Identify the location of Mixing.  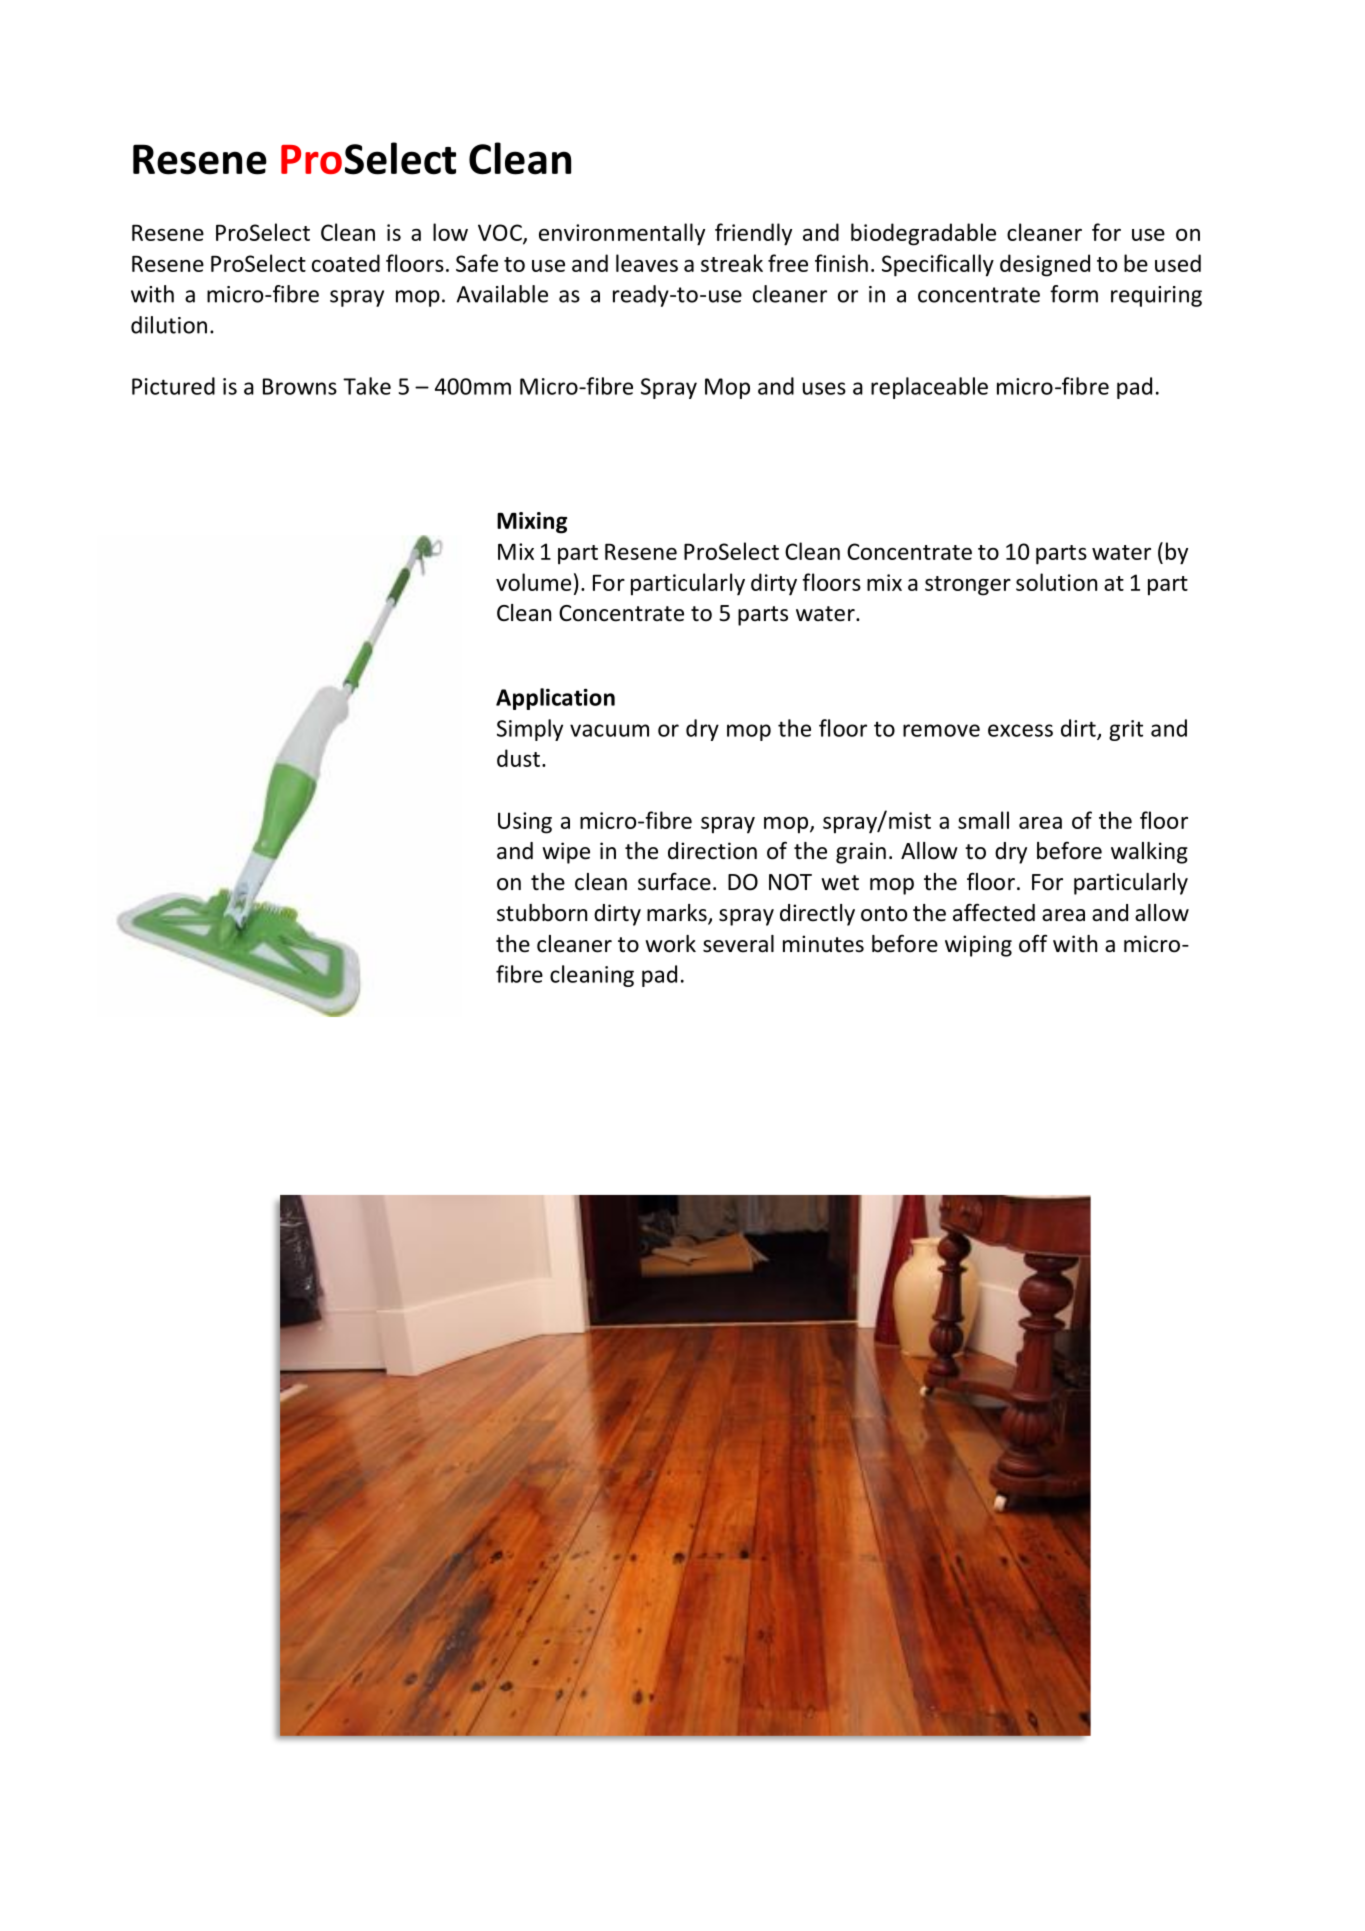
(532, 523).
